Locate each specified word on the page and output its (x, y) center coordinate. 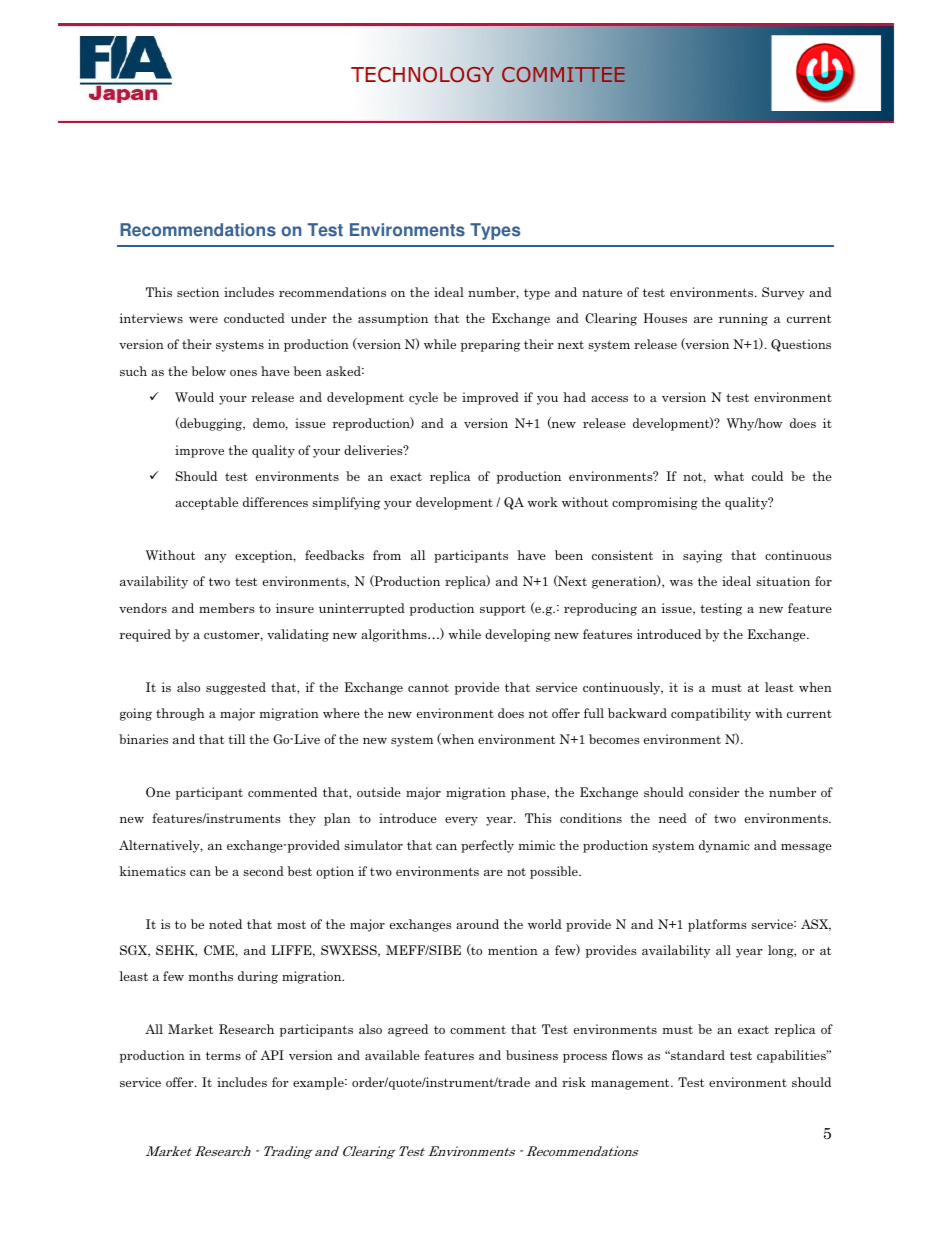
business (532, 1055)
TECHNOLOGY (422, 74)
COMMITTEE (563, 74)
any (216, 558)
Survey (783, 293)
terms (223, 1055)
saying (702, 556)
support (503, 610)
